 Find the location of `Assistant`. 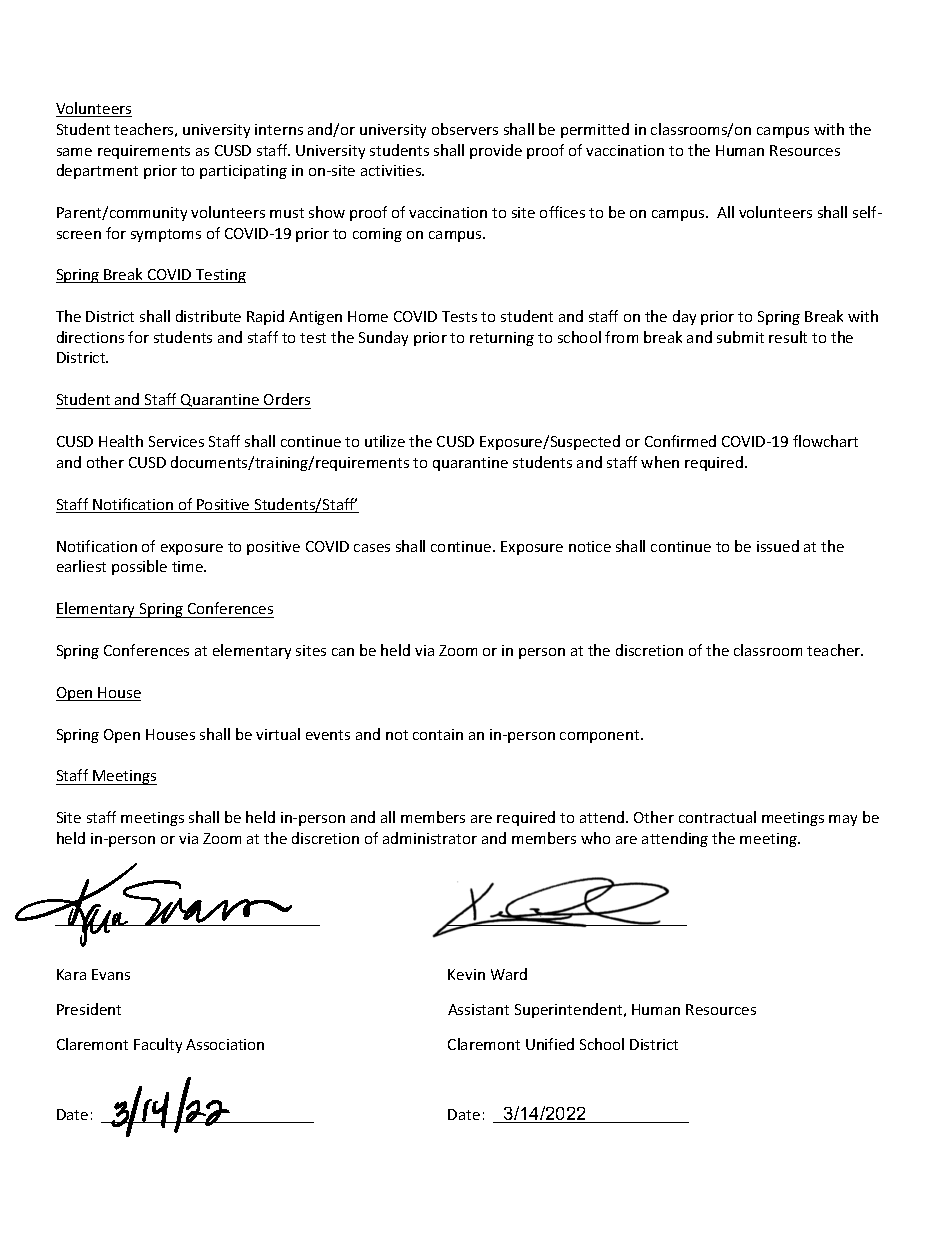

Assistant is located at coordinates (478, 1009).
